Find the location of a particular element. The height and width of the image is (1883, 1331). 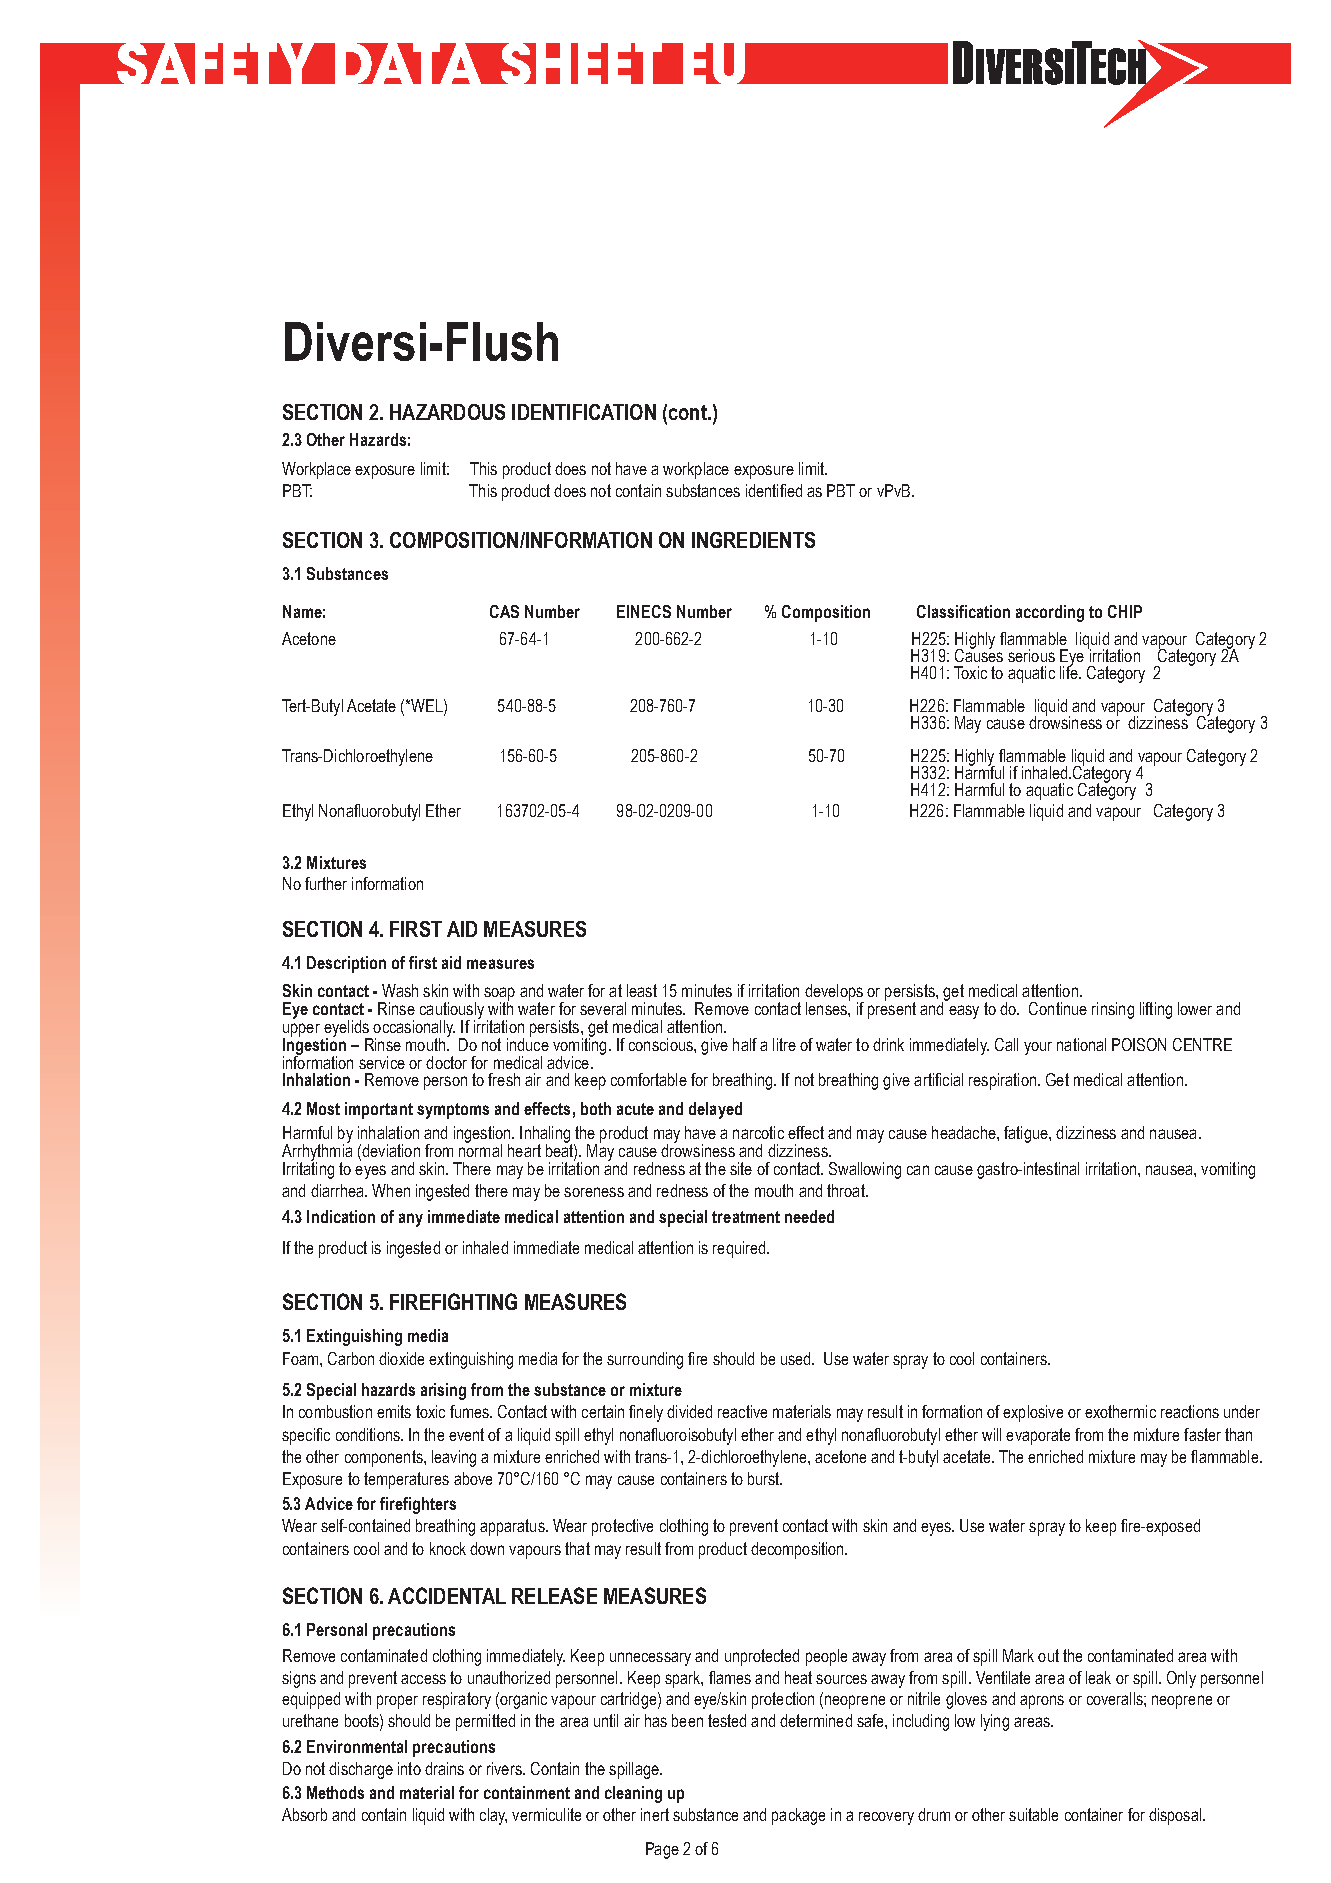

narcotic is located at coordinates (758, 1132).
